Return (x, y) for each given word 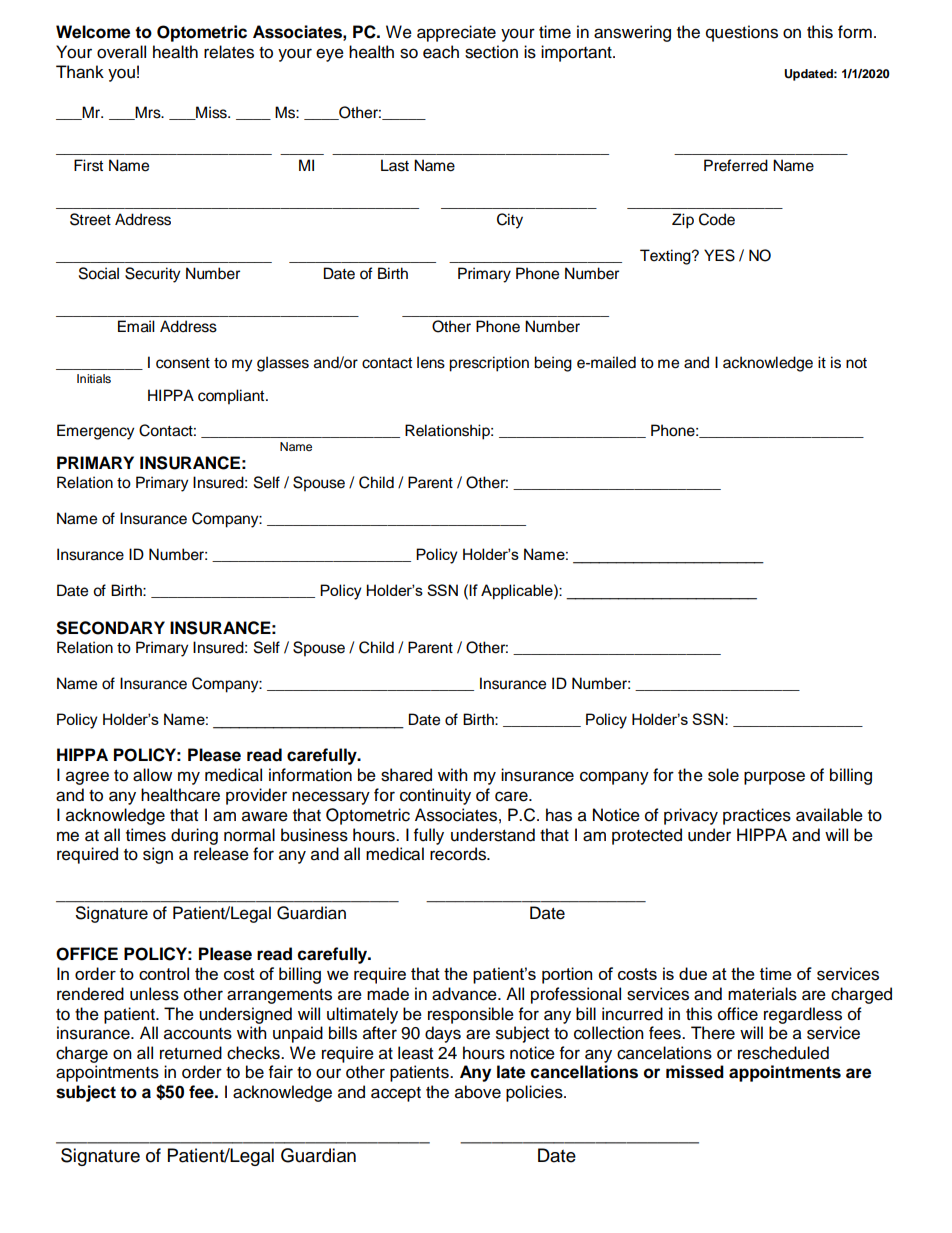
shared (406, 775)
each (441, 52)
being (553, 364)
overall (121, 52)
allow (152, 775)
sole (723, 775)
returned (191, 1053)
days (443, 1034)
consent (183, 363)
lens (431, 362)
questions (742, 33)
